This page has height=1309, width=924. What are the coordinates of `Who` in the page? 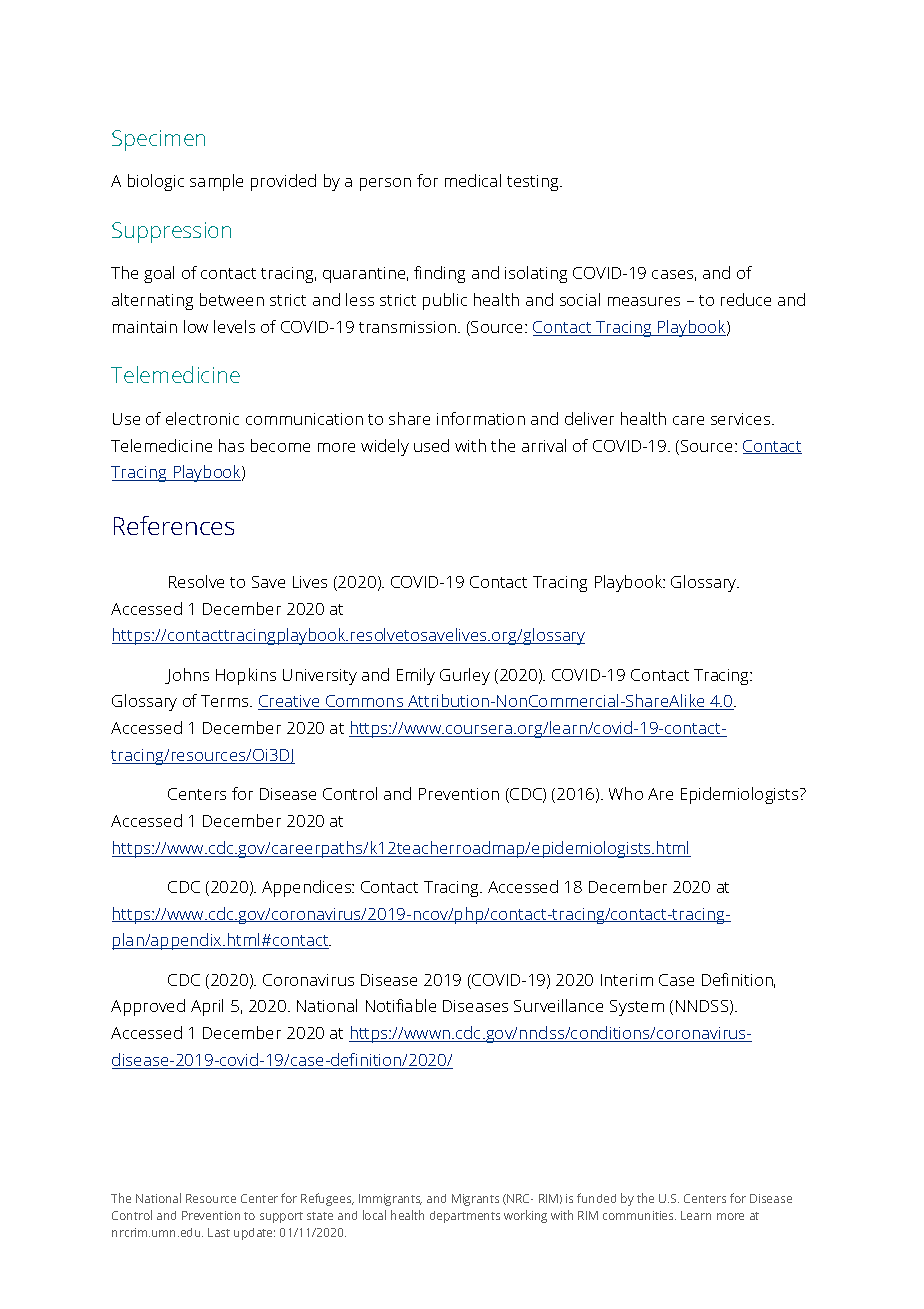 It's located at (626, 793).
